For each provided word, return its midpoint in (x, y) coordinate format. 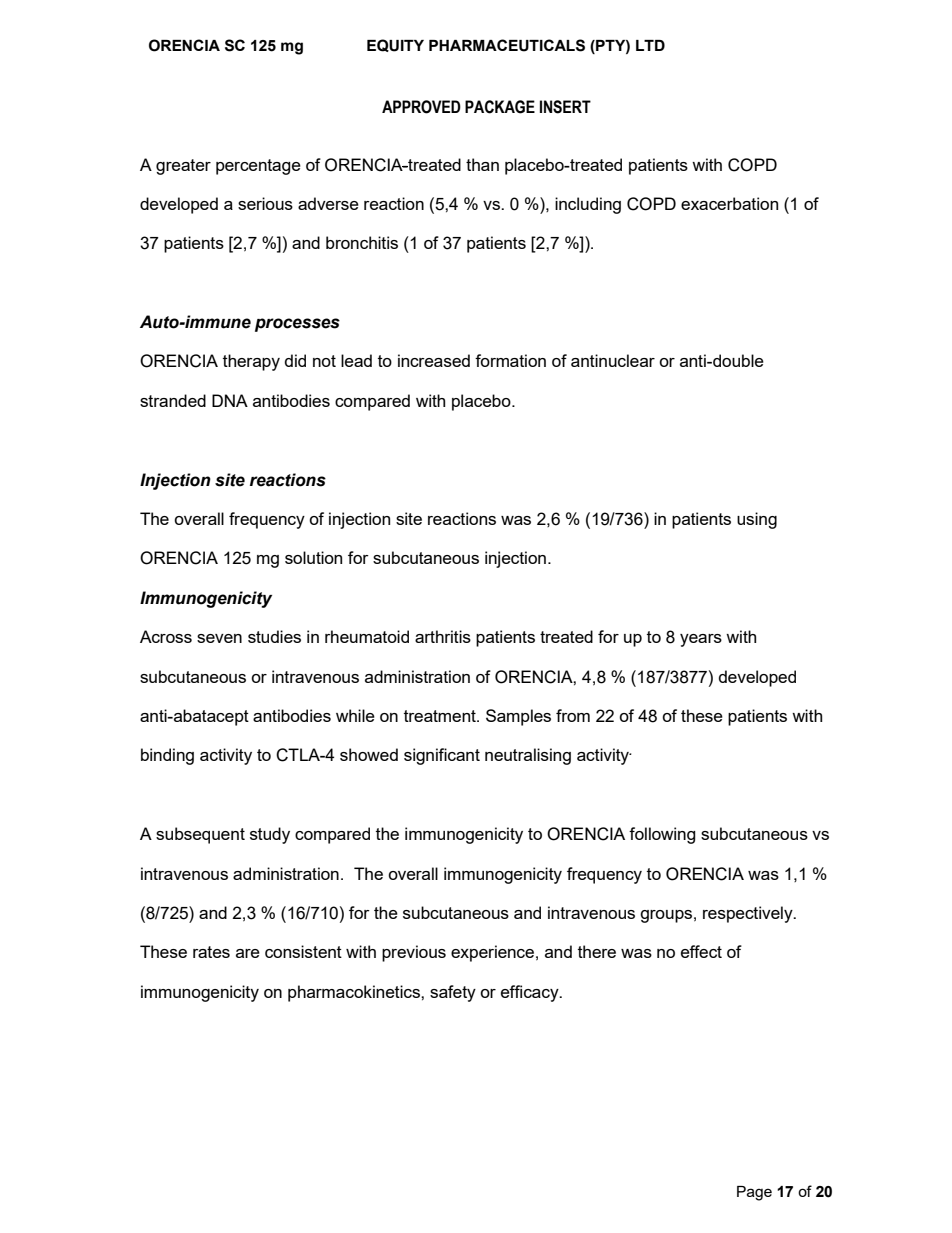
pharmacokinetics (355, 993)
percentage (258, 167)
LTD (650, 45)
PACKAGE (500, 107)
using (757, 520)
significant (442, 756)
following (662, 835)
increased (434, 360)
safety (453, 993)
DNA (230, 400)
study (270, 835)
